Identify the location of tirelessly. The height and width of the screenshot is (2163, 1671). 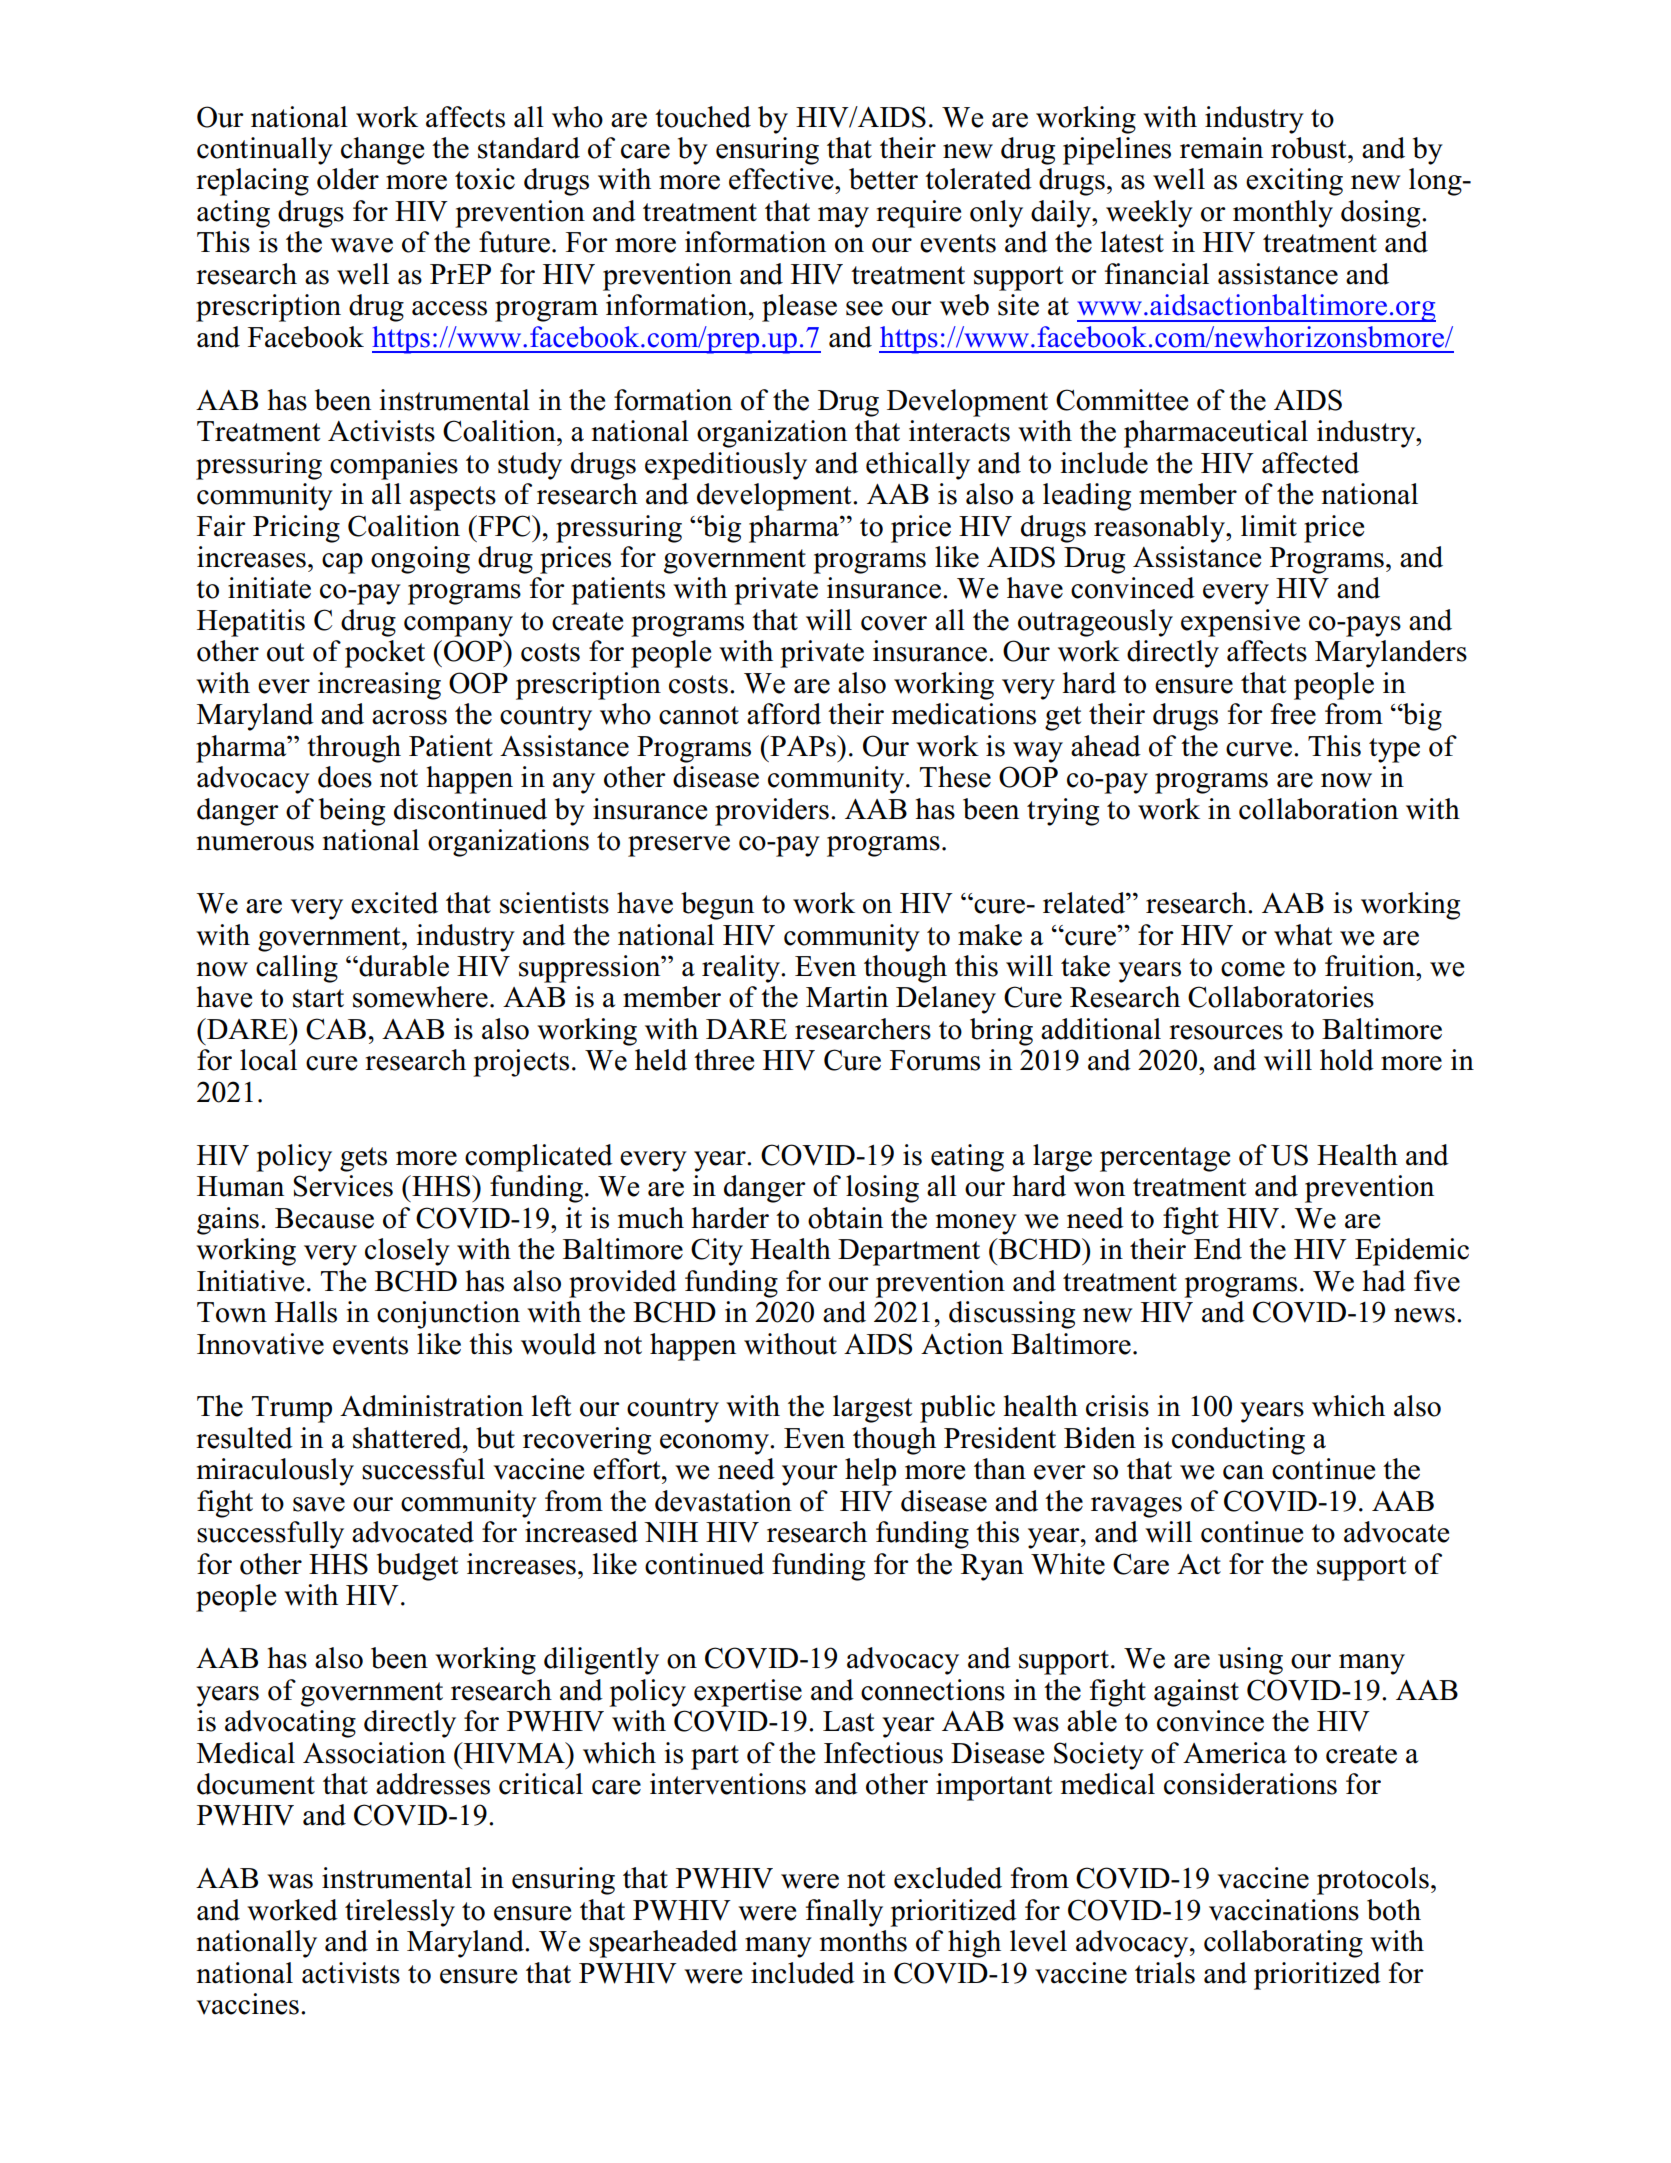
(400, 1913).
